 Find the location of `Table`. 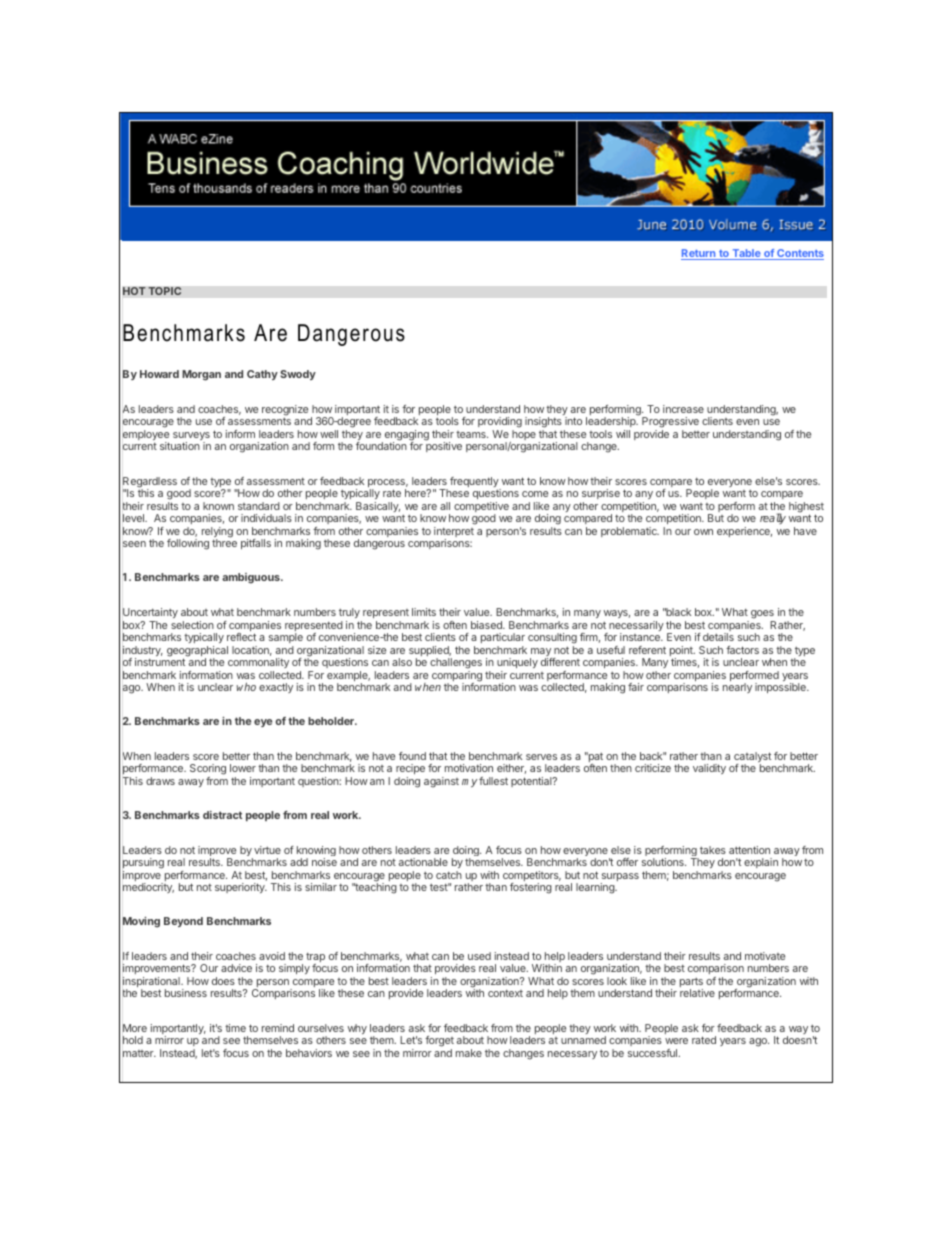

Table is located at coordinates (746, 254).
